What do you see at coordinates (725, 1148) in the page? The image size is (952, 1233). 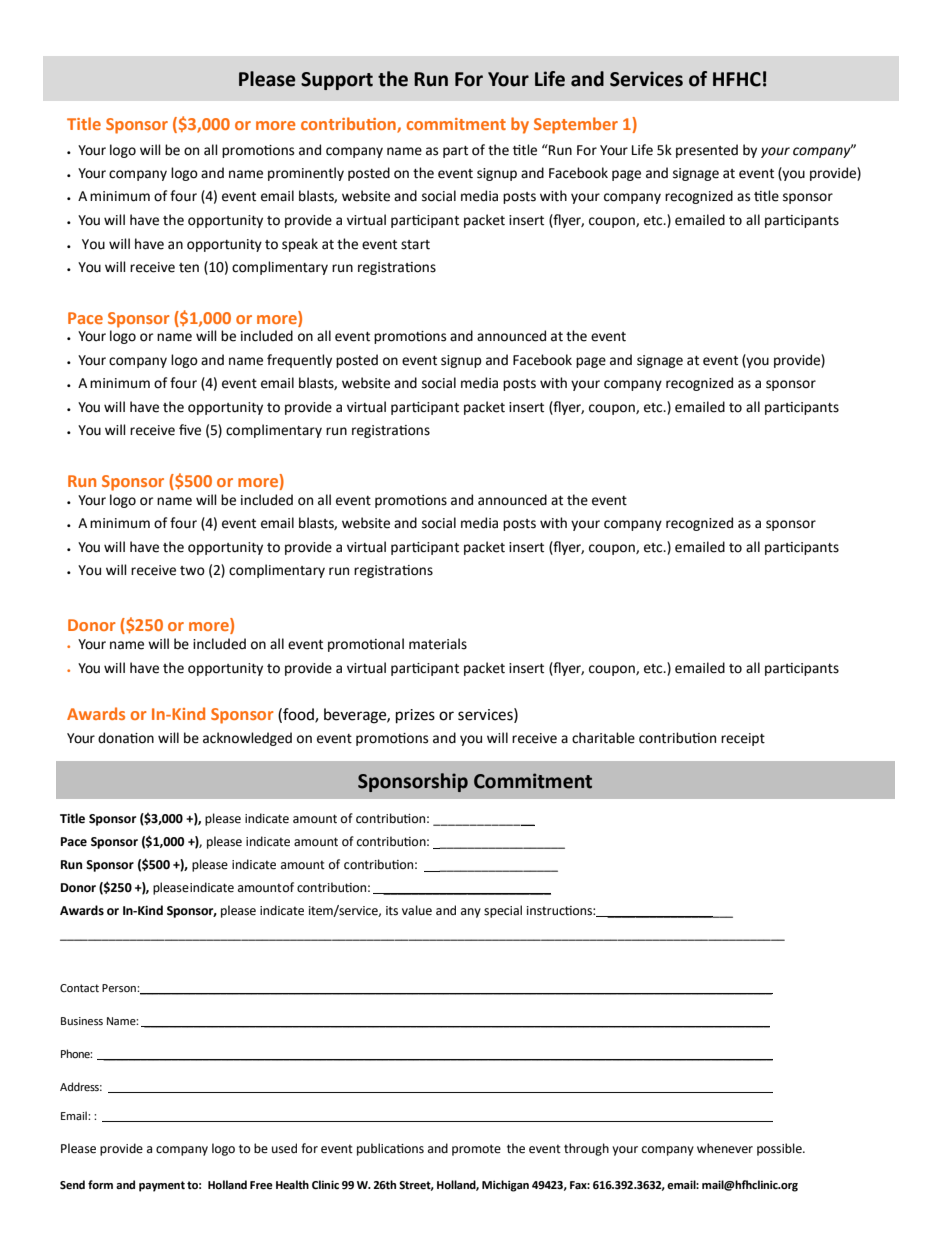 I see `whenever` at bounding box center [725, 1148].
